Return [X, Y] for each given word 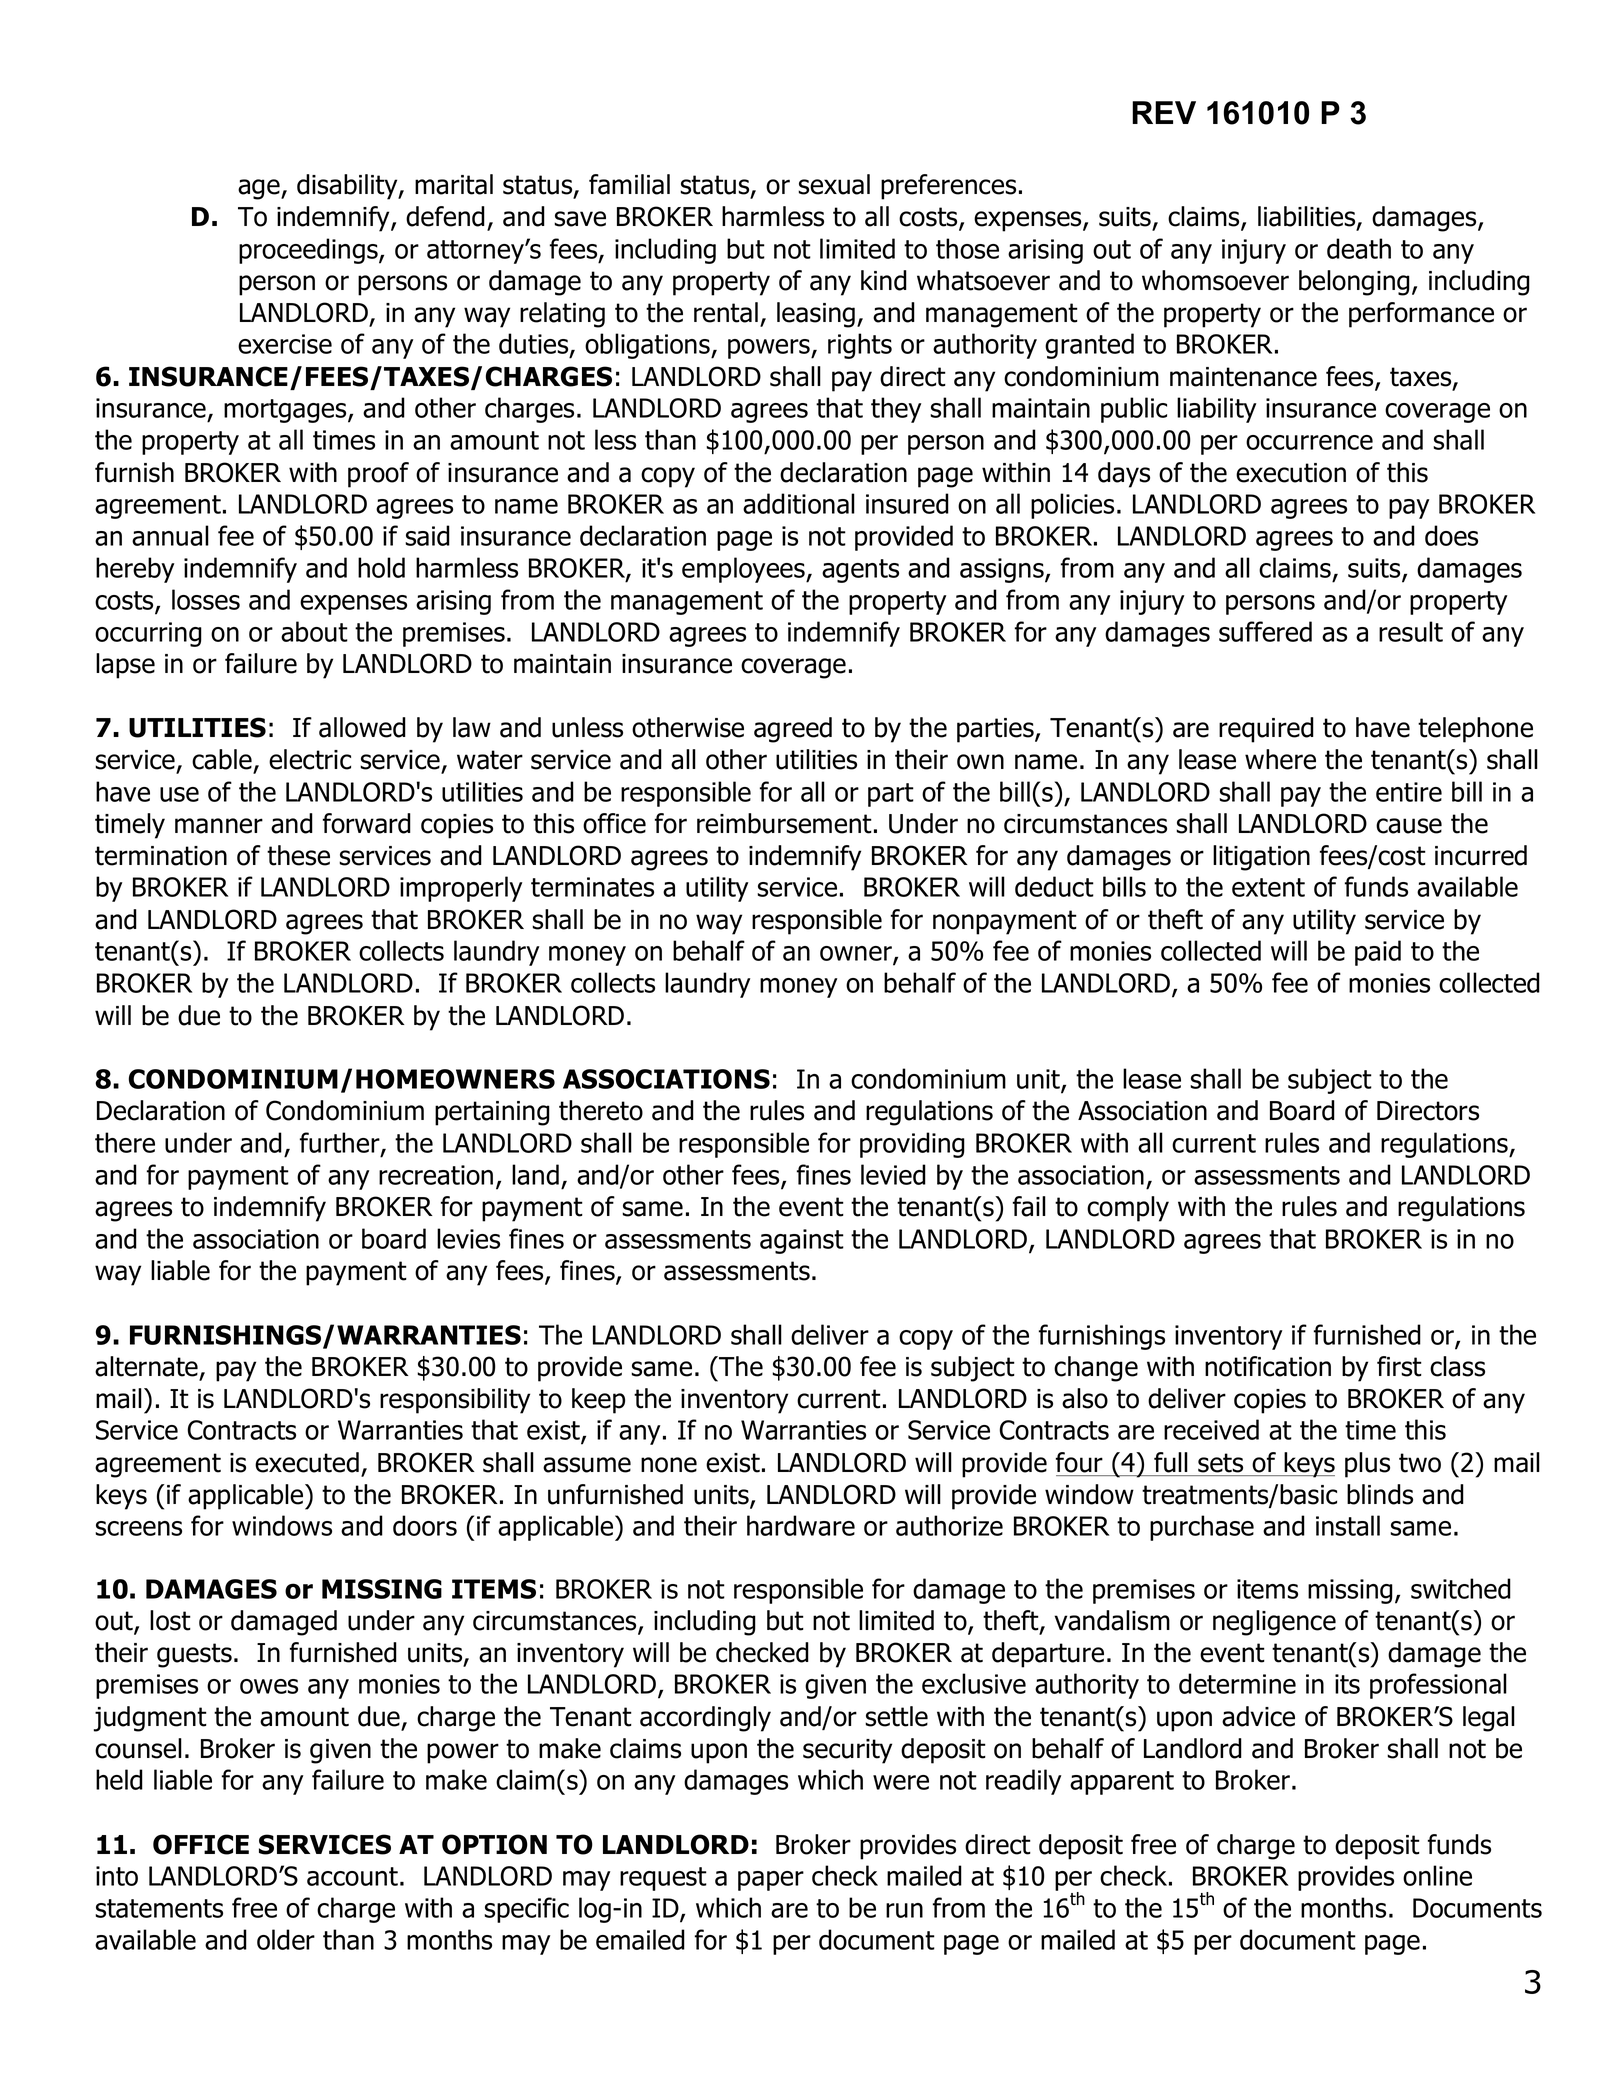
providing [912, 1145]
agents [860, 571]
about [314, 631]
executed [307, 1462]
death [1359, 248]
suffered [1265, 631]
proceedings [309, 251]
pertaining [492, 1113]
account [352, 1876]
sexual [834, 184]
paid [1378, 953]
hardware [801, 1525]
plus [1367, 1465]
